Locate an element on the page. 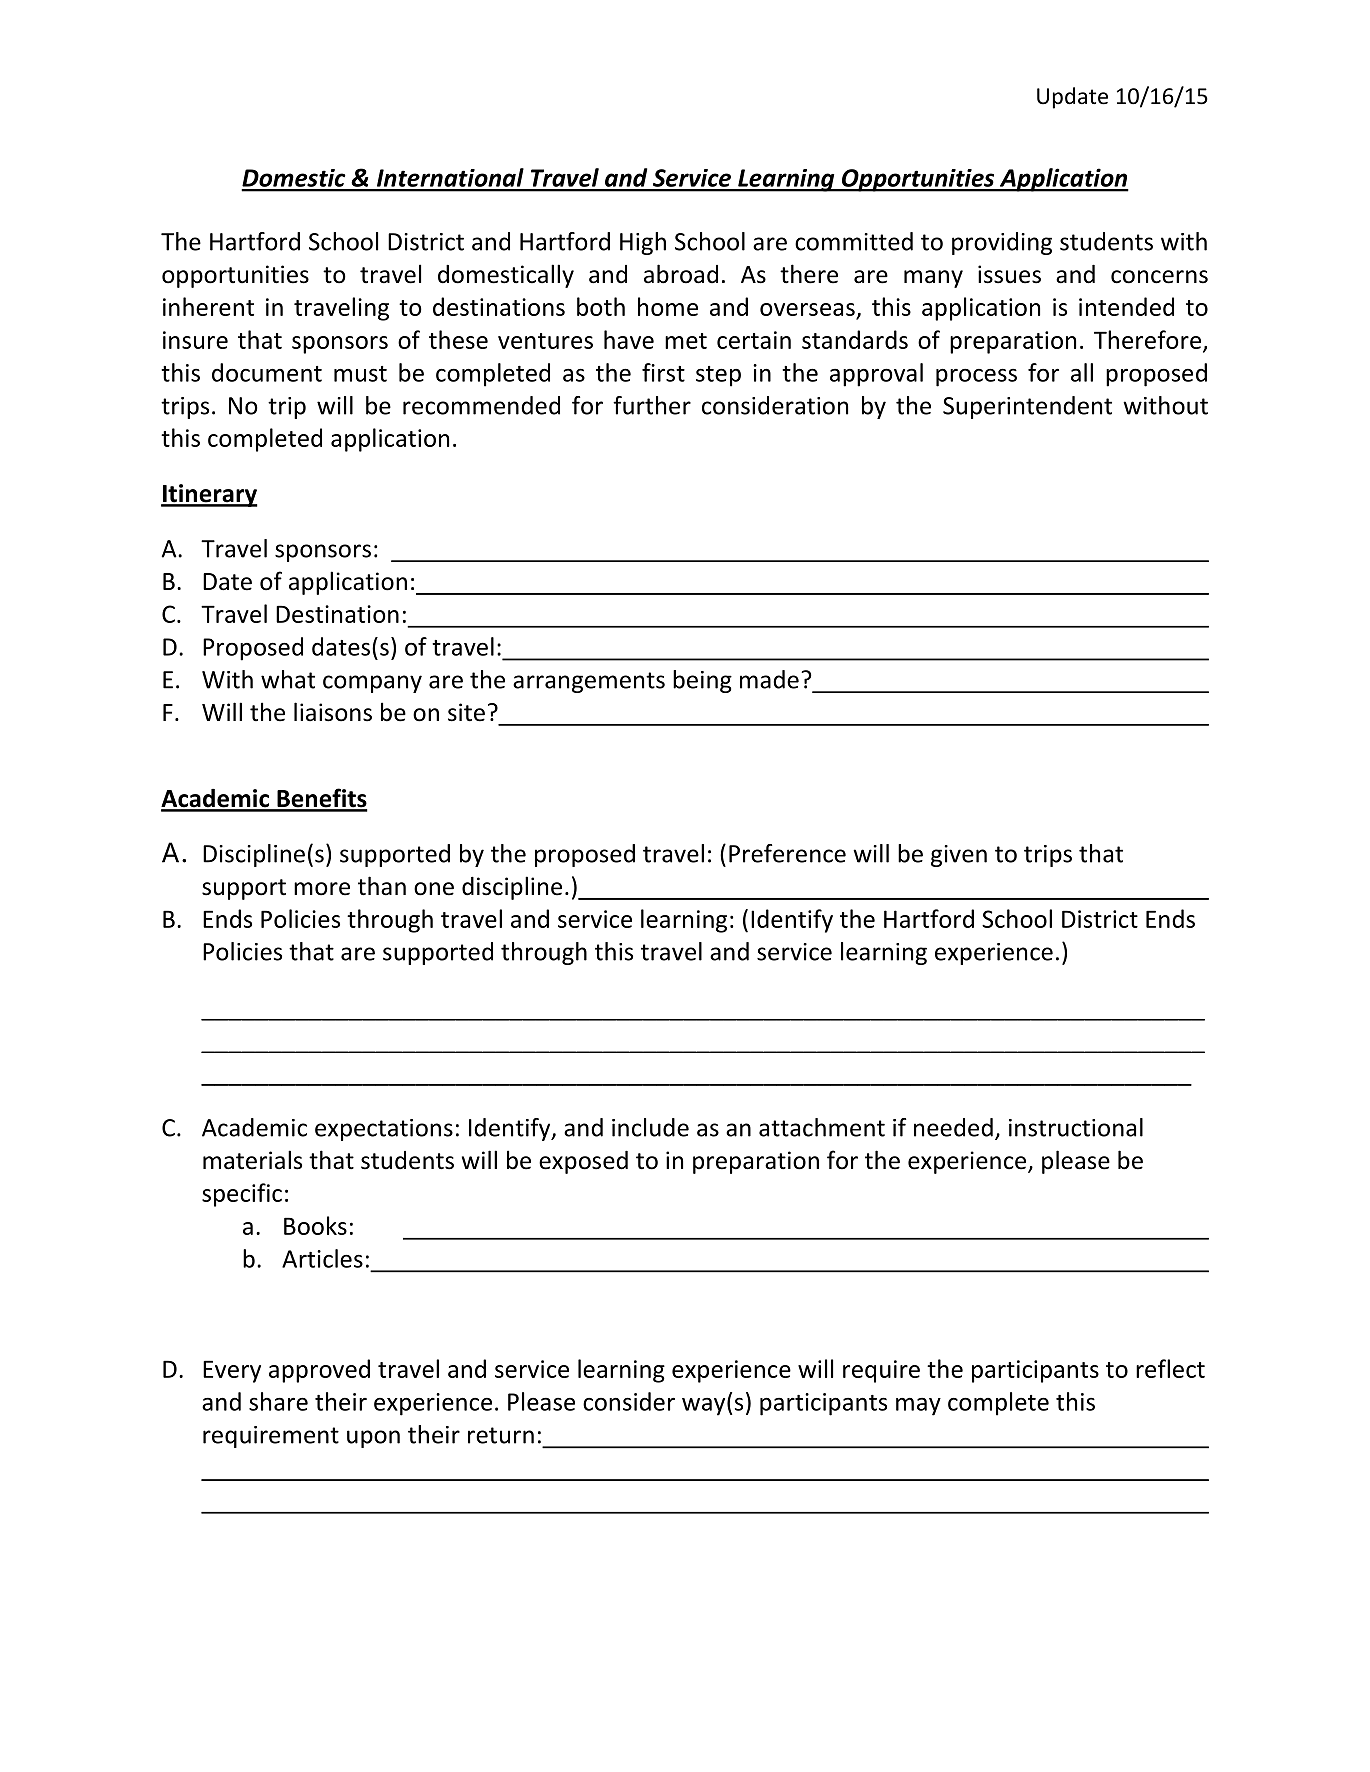  return is located at coordinates (501, 1435).
